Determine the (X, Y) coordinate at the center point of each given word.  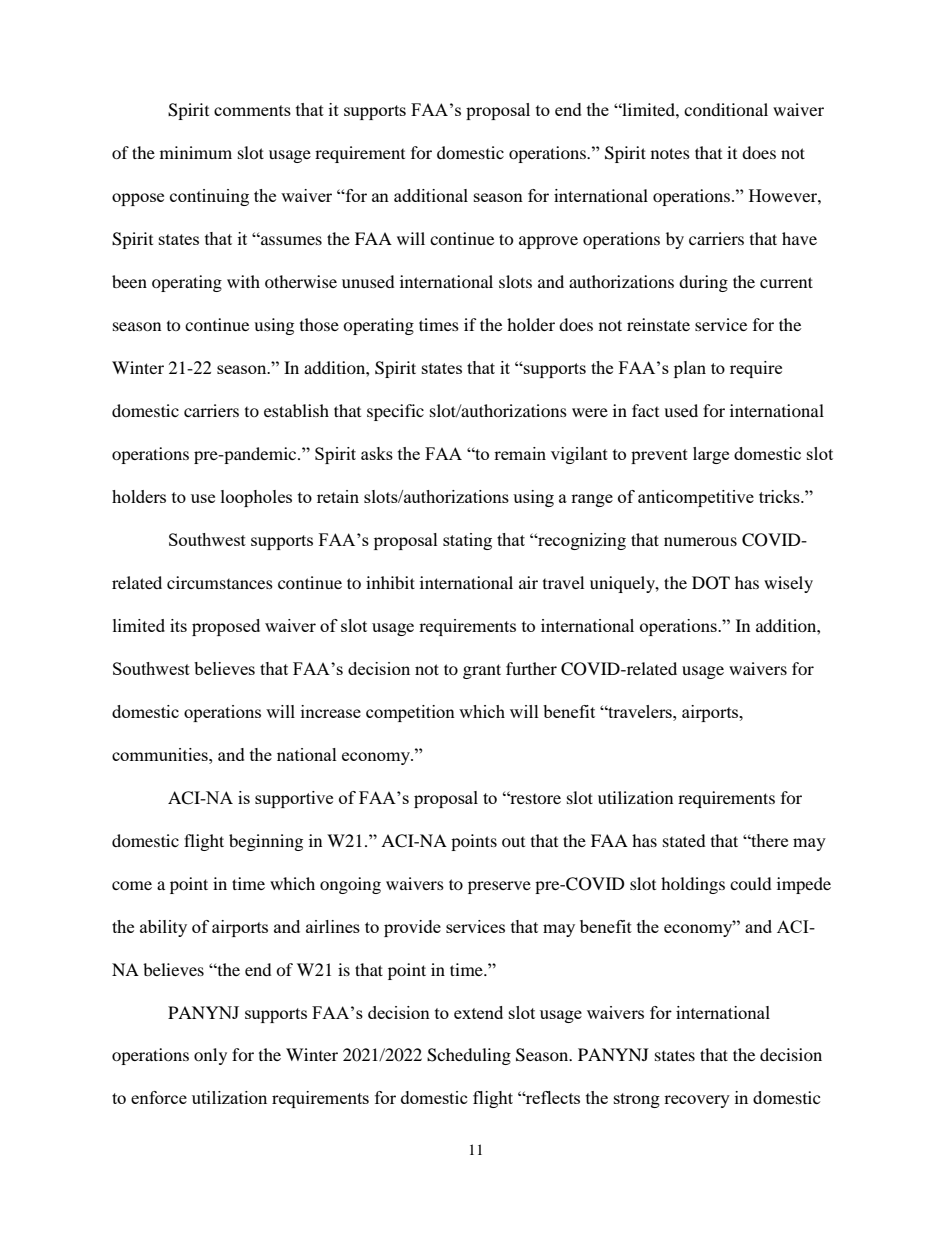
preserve (499, 887)
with (243, 281)
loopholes (256, 498)
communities (161, 754)
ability (163, 928)
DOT (711, 583)
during (703, 283)
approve (548, 242)
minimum (196, 152)
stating (467, 541)
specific (395, 412)
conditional (726, 109)
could (751, 883)
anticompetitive (696, 498)
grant (482, 671)
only (210, 1056)
